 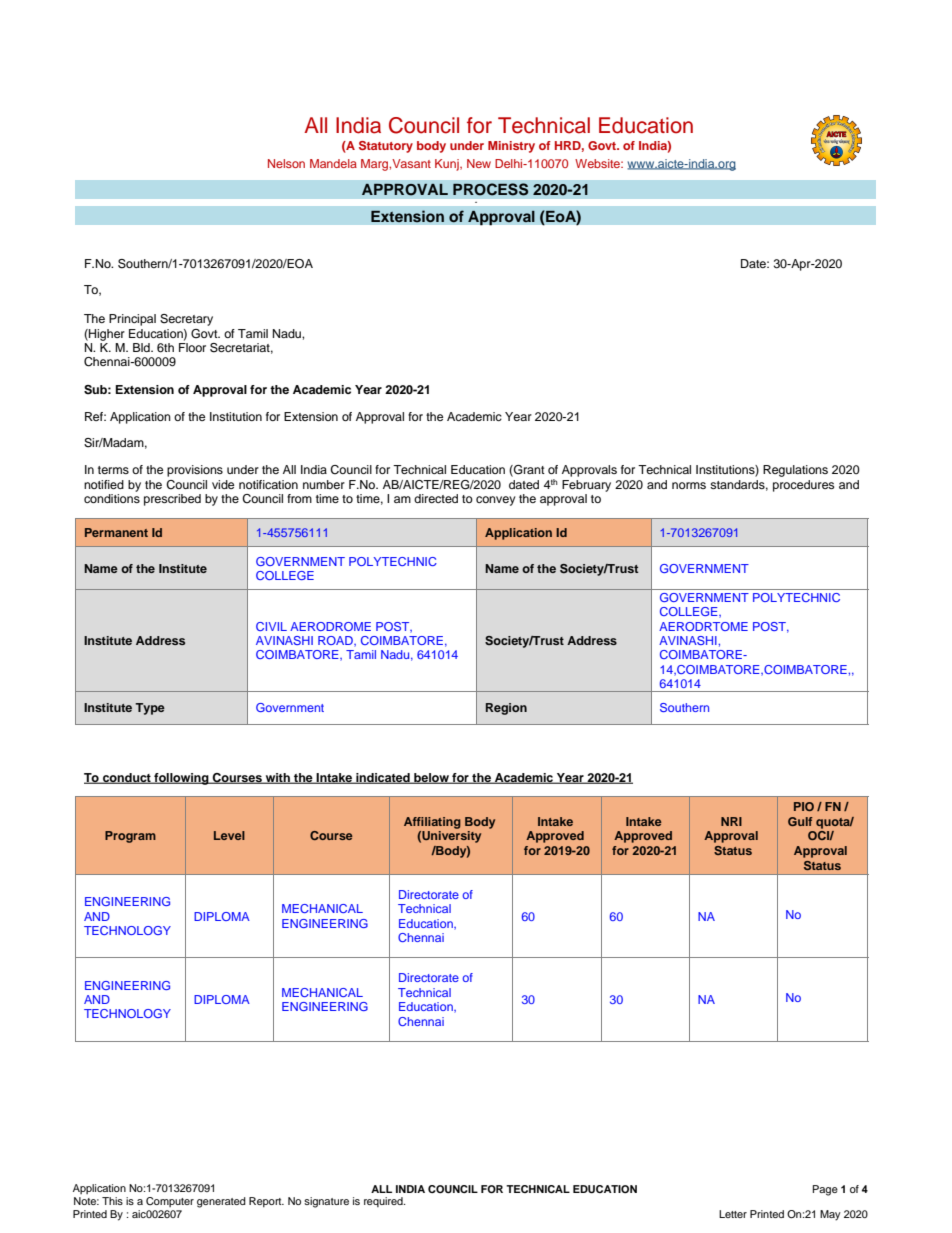 What do you see at coordinates (800, 821) in the image?
I see `Gulf` at bounding box center [800, 821].
